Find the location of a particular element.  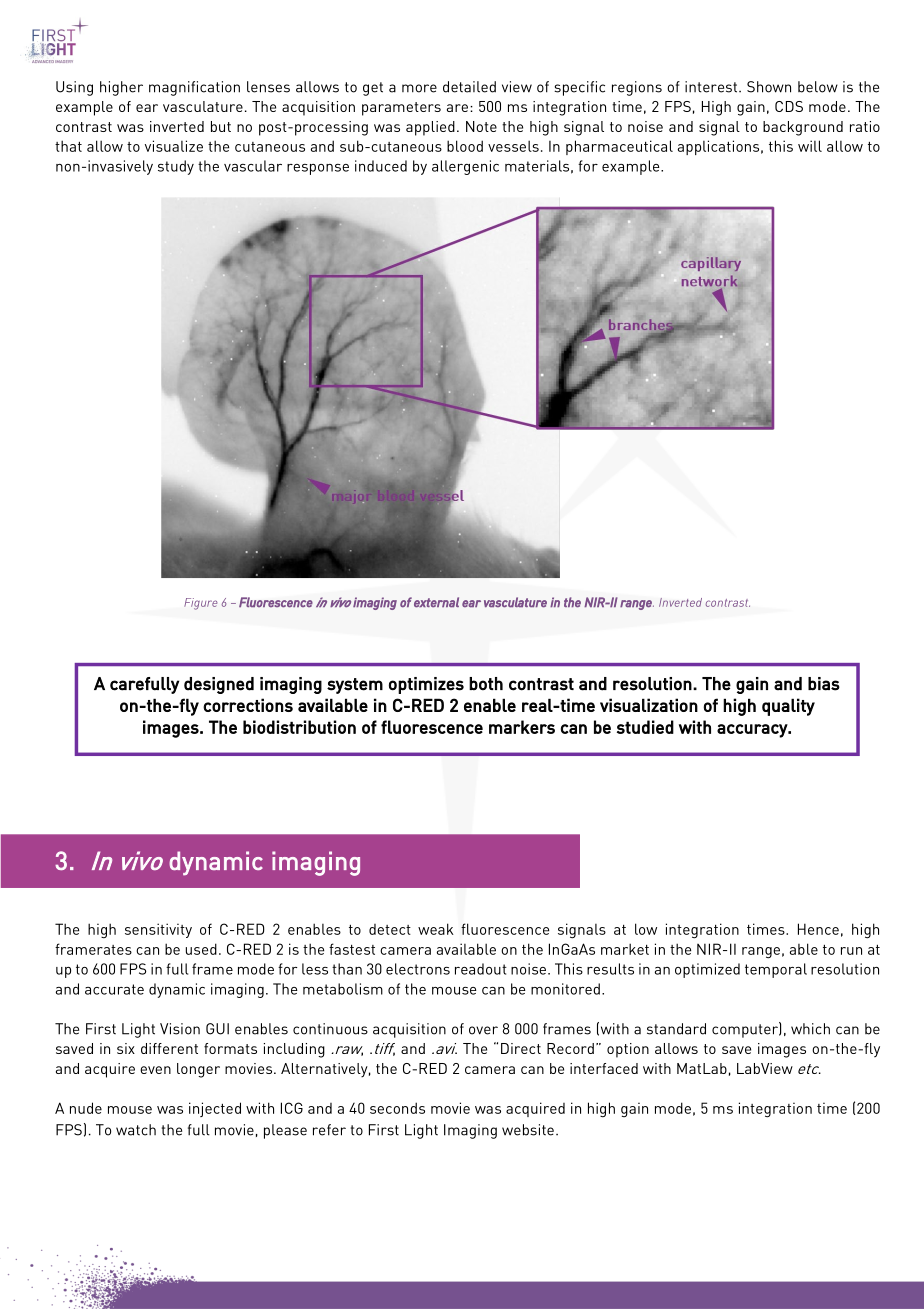

will is located at coordinates (810, 146).
